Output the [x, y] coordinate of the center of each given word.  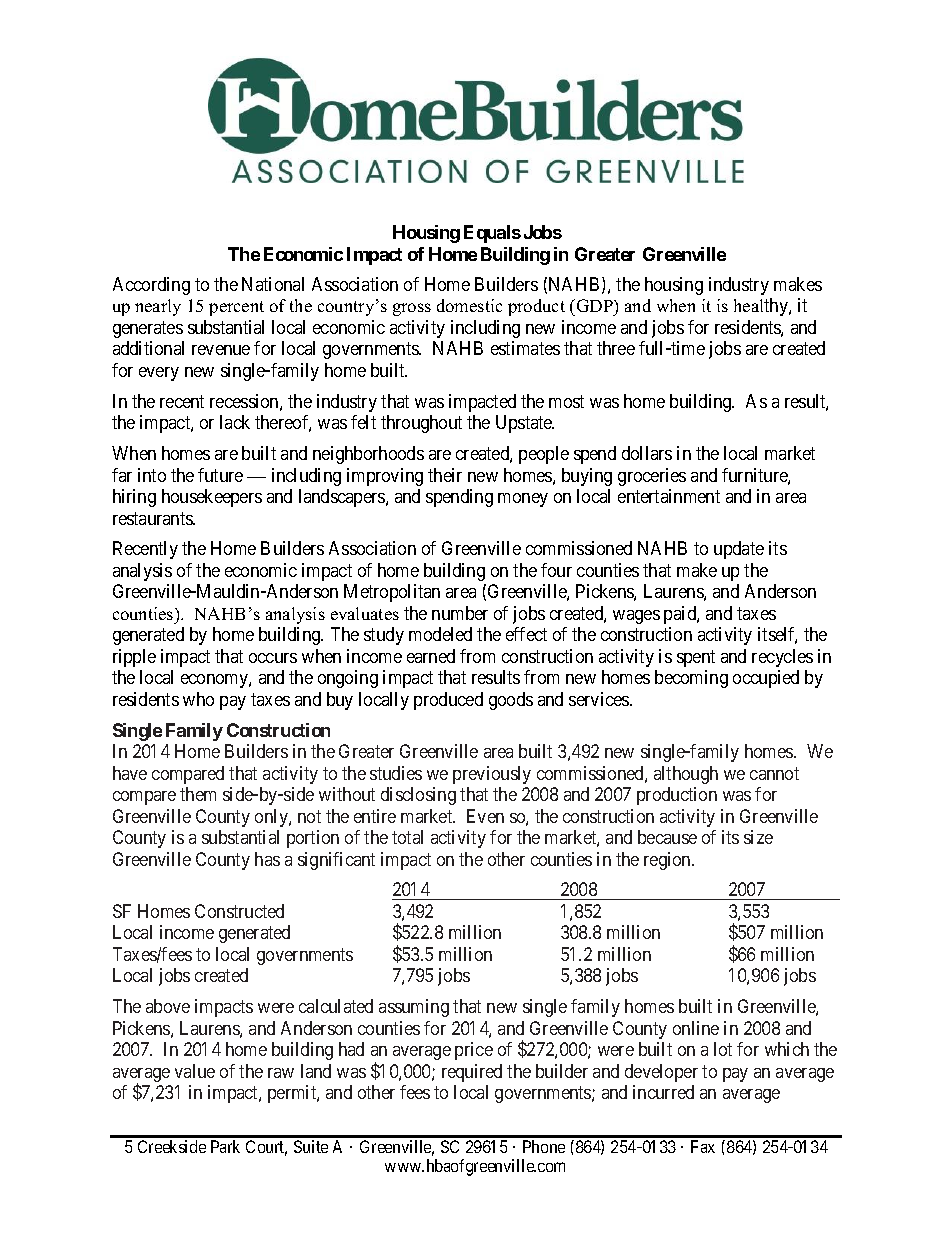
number [460, 613]
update [739, 550]
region [668, 861]
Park [225, 1146]
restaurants [153, 518]
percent [236, 308]
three [616, 348]
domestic [469, 305]
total [407, 837]
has [267, 859]
